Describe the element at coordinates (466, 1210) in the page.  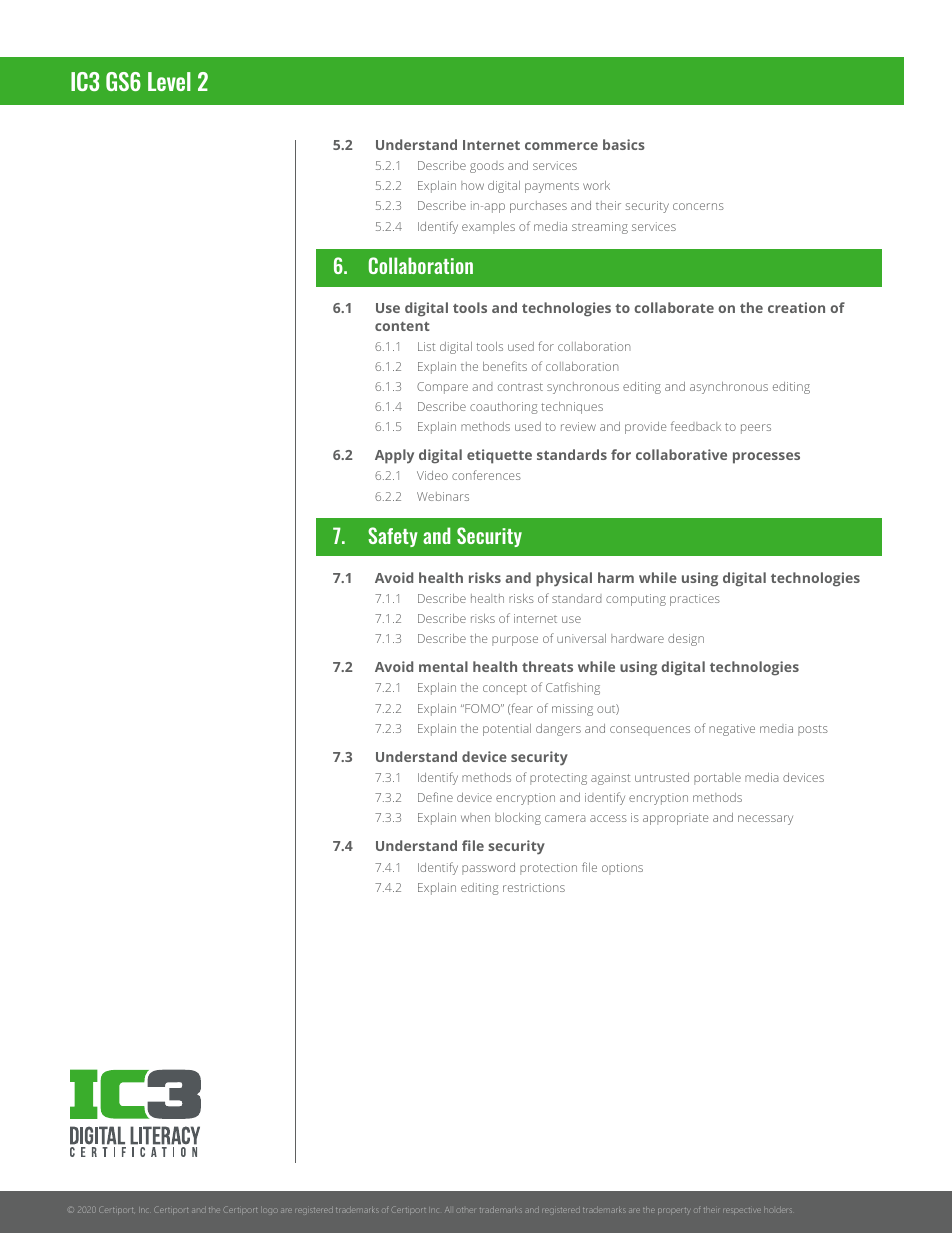
I see `other` at that location.
